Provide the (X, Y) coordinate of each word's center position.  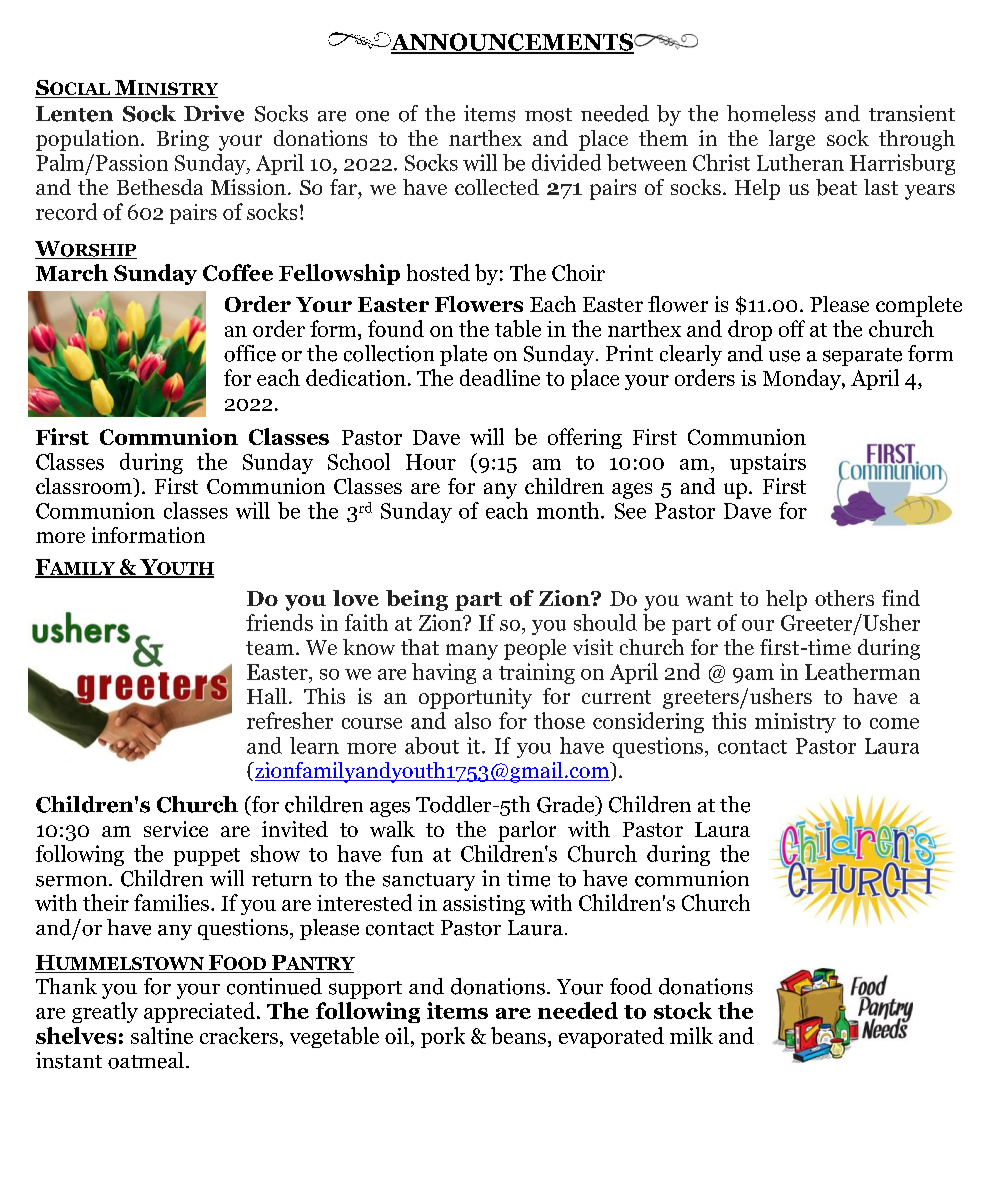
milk (691, 1035)
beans (518, 1035)
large (792, 140)
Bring (183, 140)
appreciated (201, 1012)
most (548, 115)
